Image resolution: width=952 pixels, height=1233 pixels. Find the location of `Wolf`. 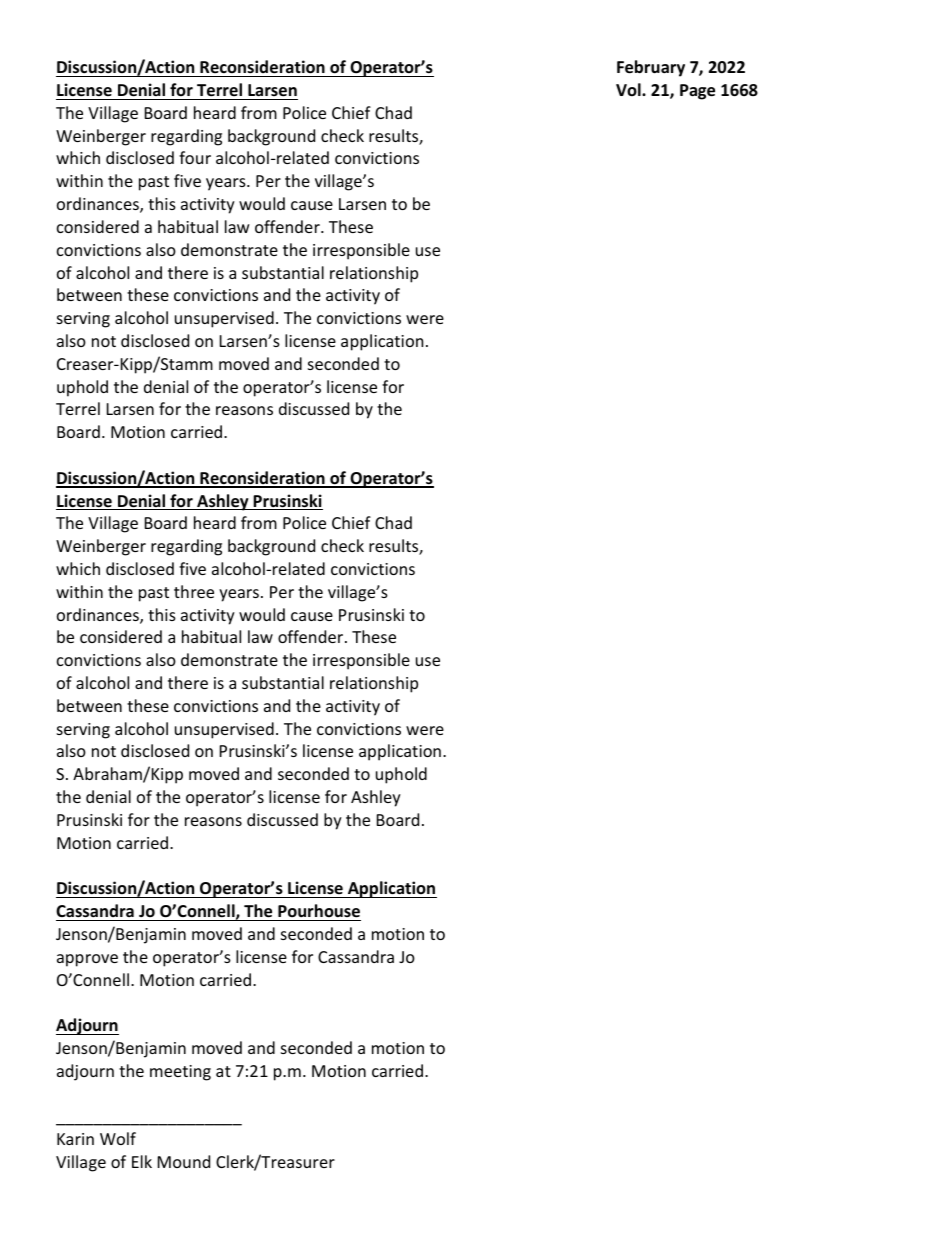

Wolf is located at coordinates (118, 1138).
